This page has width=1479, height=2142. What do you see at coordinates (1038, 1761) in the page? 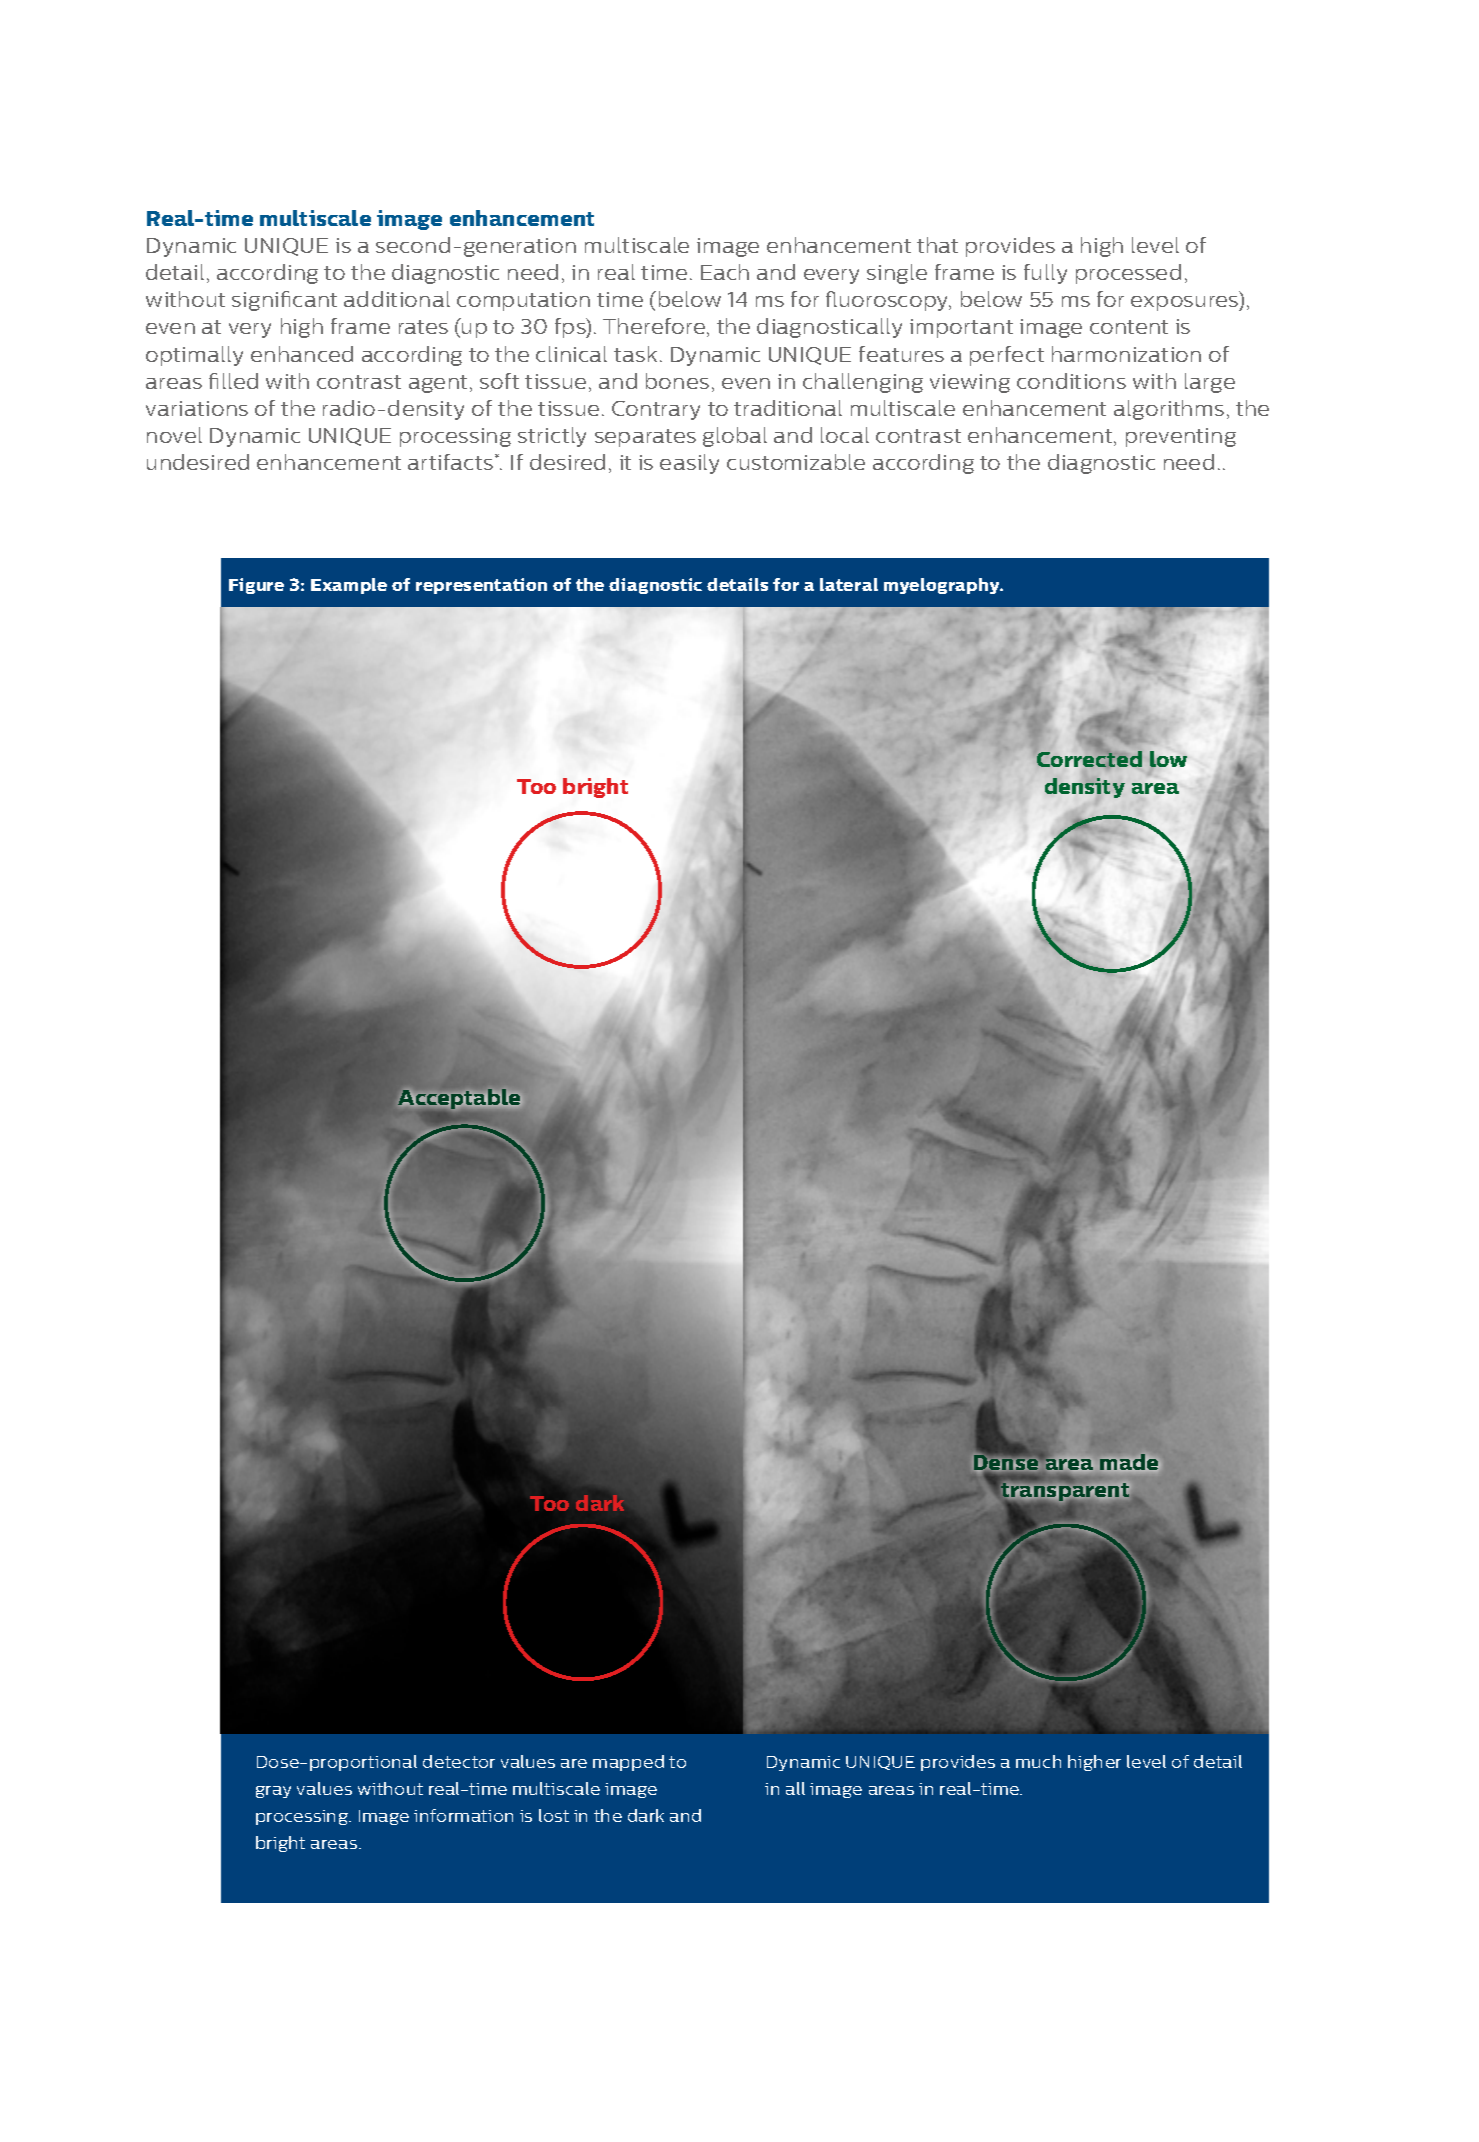
I see `much` at bounding box center [1038, 1761].
